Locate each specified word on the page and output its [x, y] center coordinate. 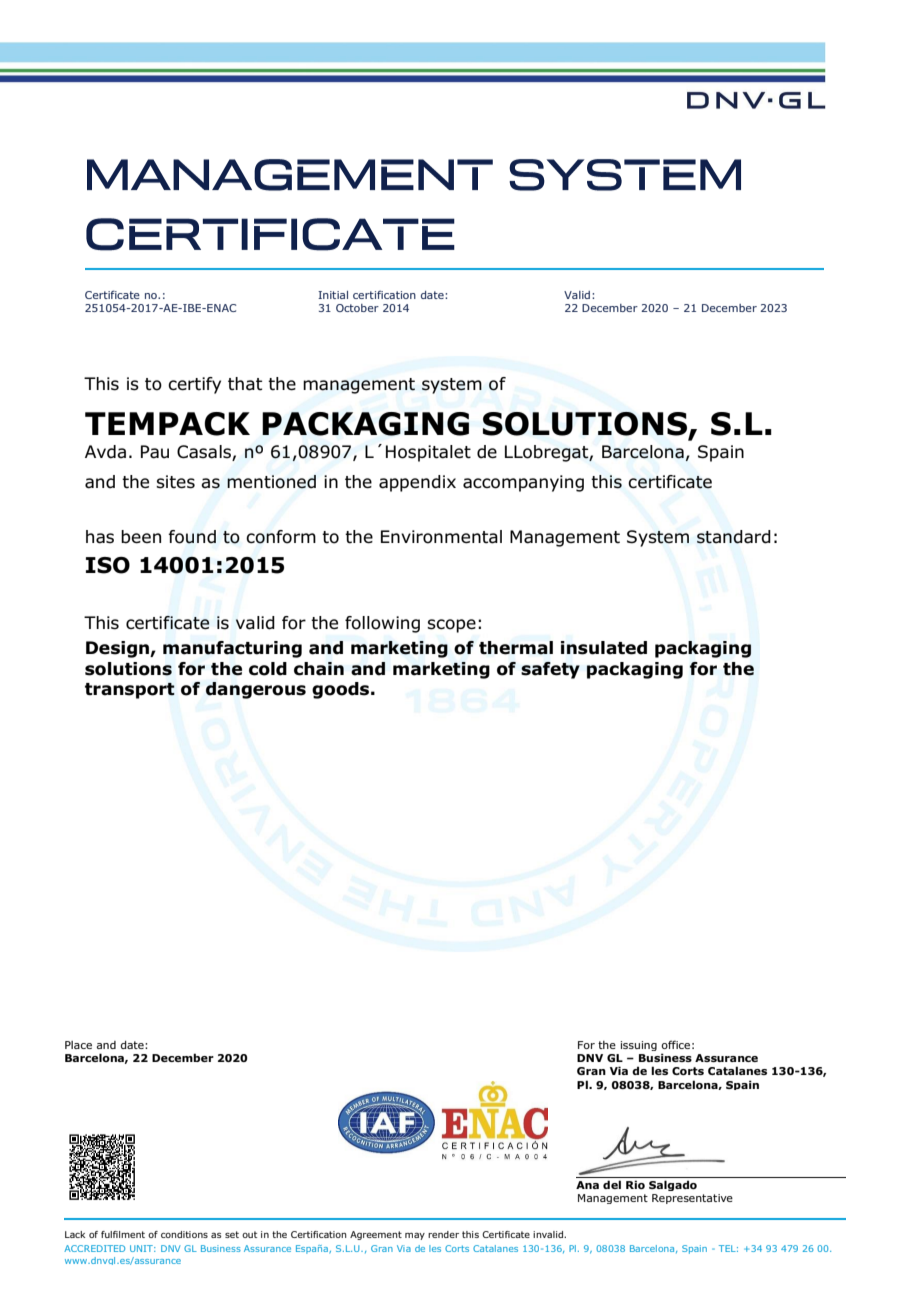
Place [78, 1045]
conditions [184, 1234]
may [415, 1236]
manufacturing [232, 649]
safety [550, 670]
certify [194, 385]
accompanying [523, 483]
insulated [604, 648]
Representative [692, 1199]
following [382, 624]
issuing [639, 1046]
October [357, 308]
